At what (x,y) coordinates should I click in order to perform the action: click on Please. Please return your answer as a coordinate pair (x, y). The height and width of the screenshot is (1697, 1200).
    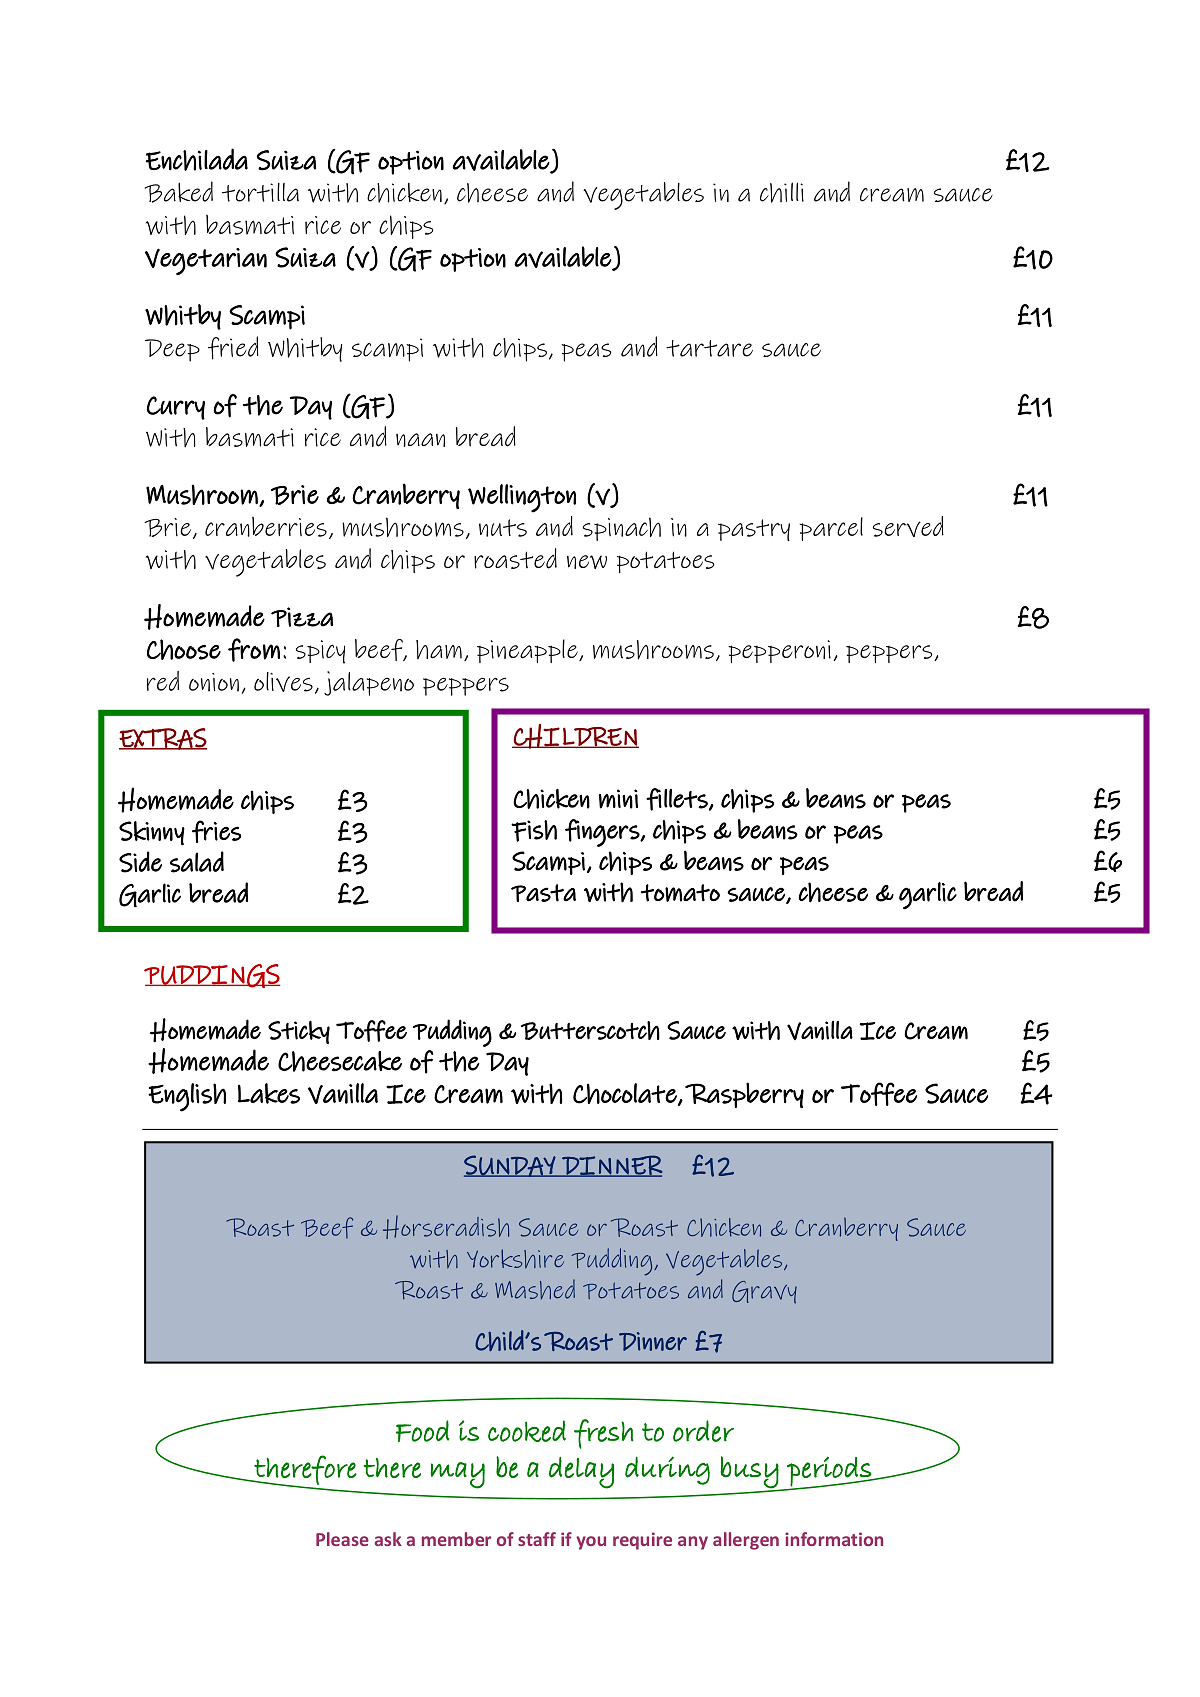
    Looking at the image, I should click on (342, 1539).
